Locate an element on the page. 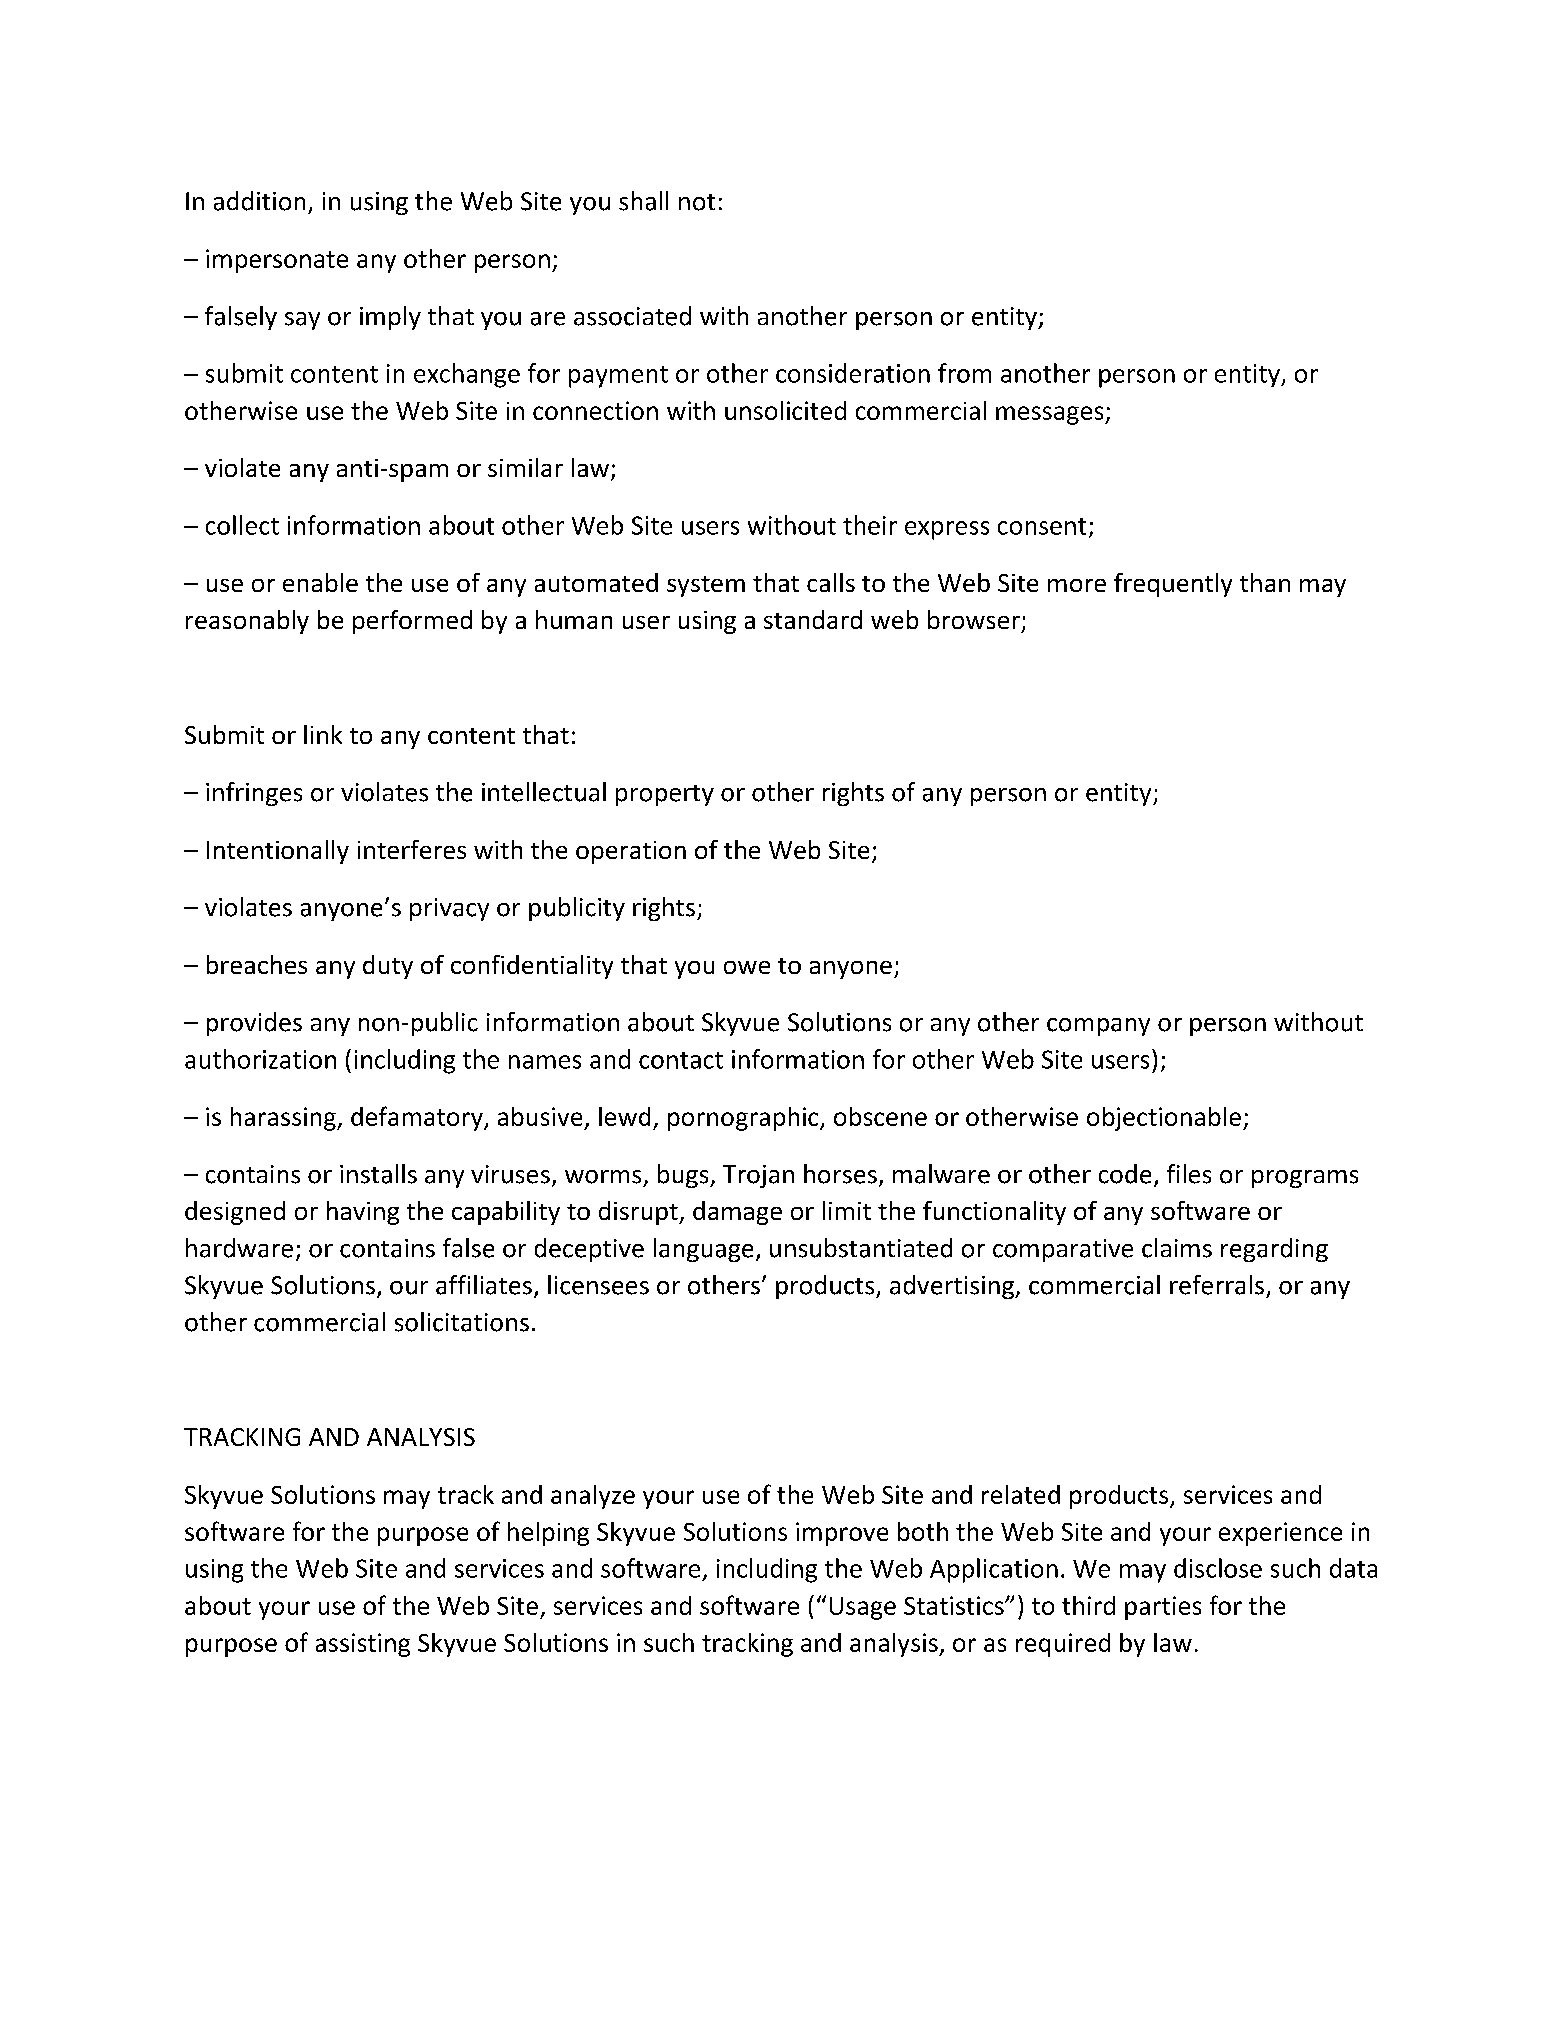 The image size is (1564, 2023). company is located at coordinates (1098, 1027).
